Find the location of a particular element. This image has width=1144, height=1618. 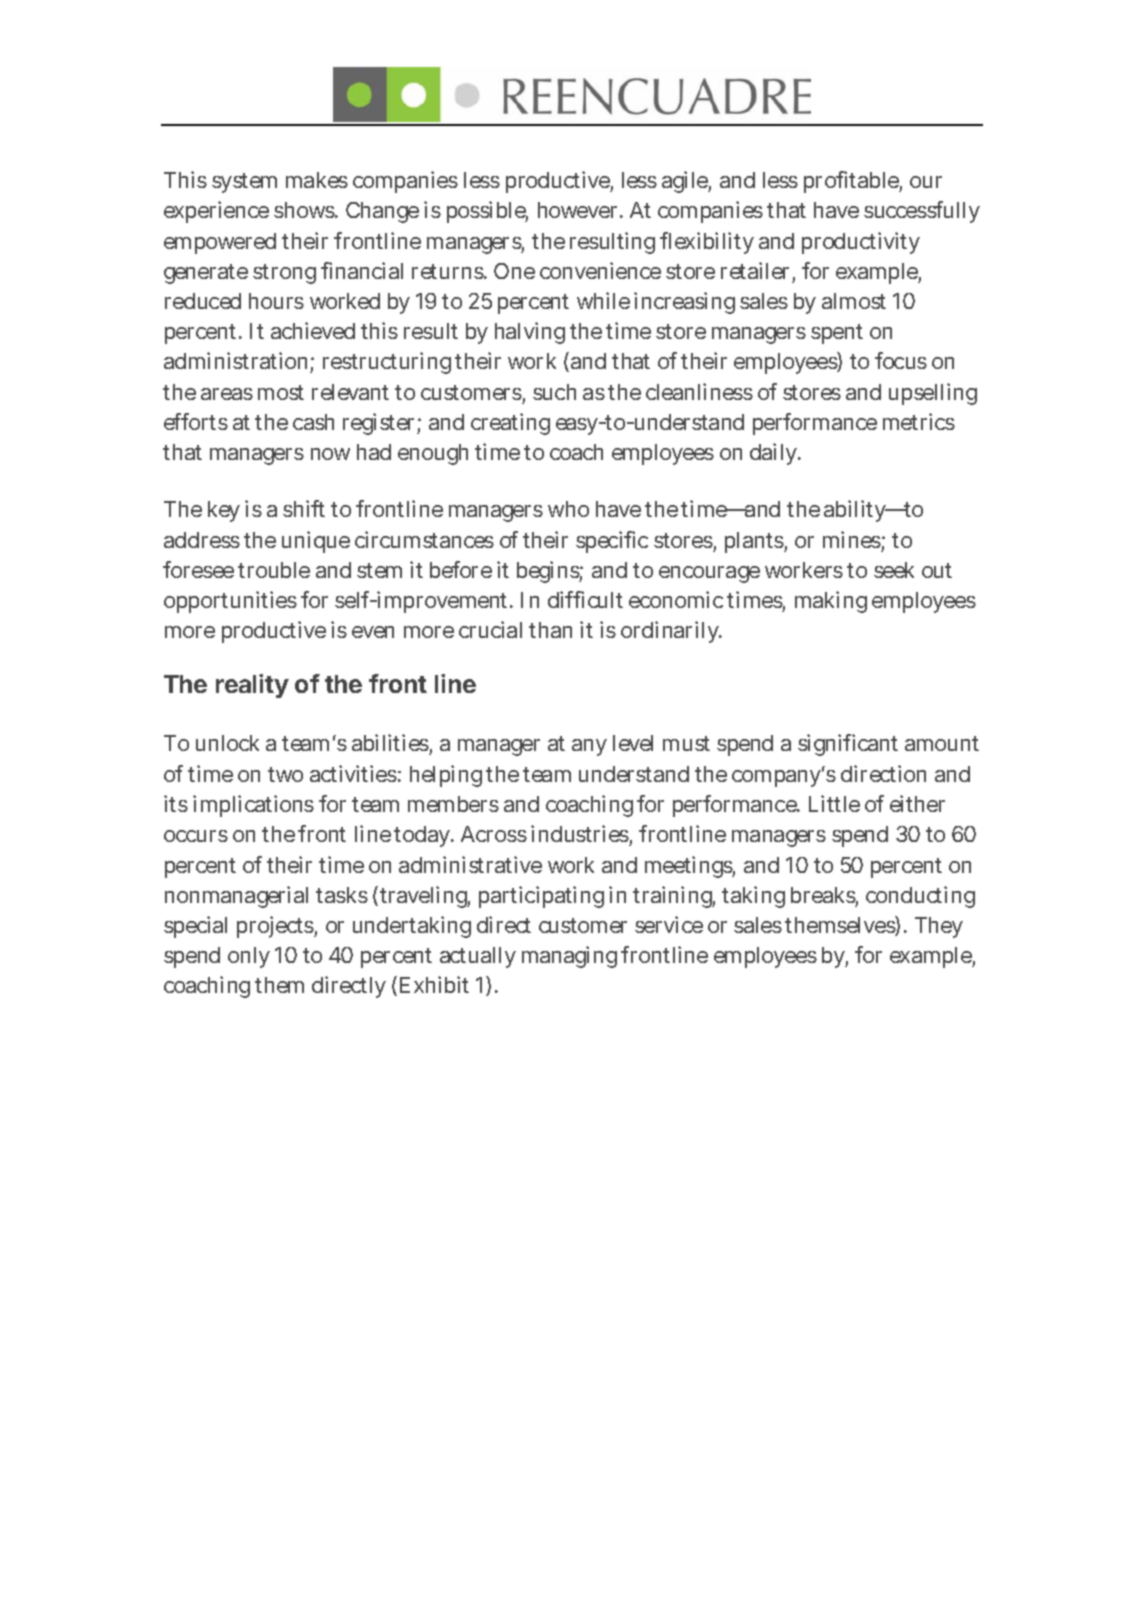

managing is located at coordinates (569, 957).
